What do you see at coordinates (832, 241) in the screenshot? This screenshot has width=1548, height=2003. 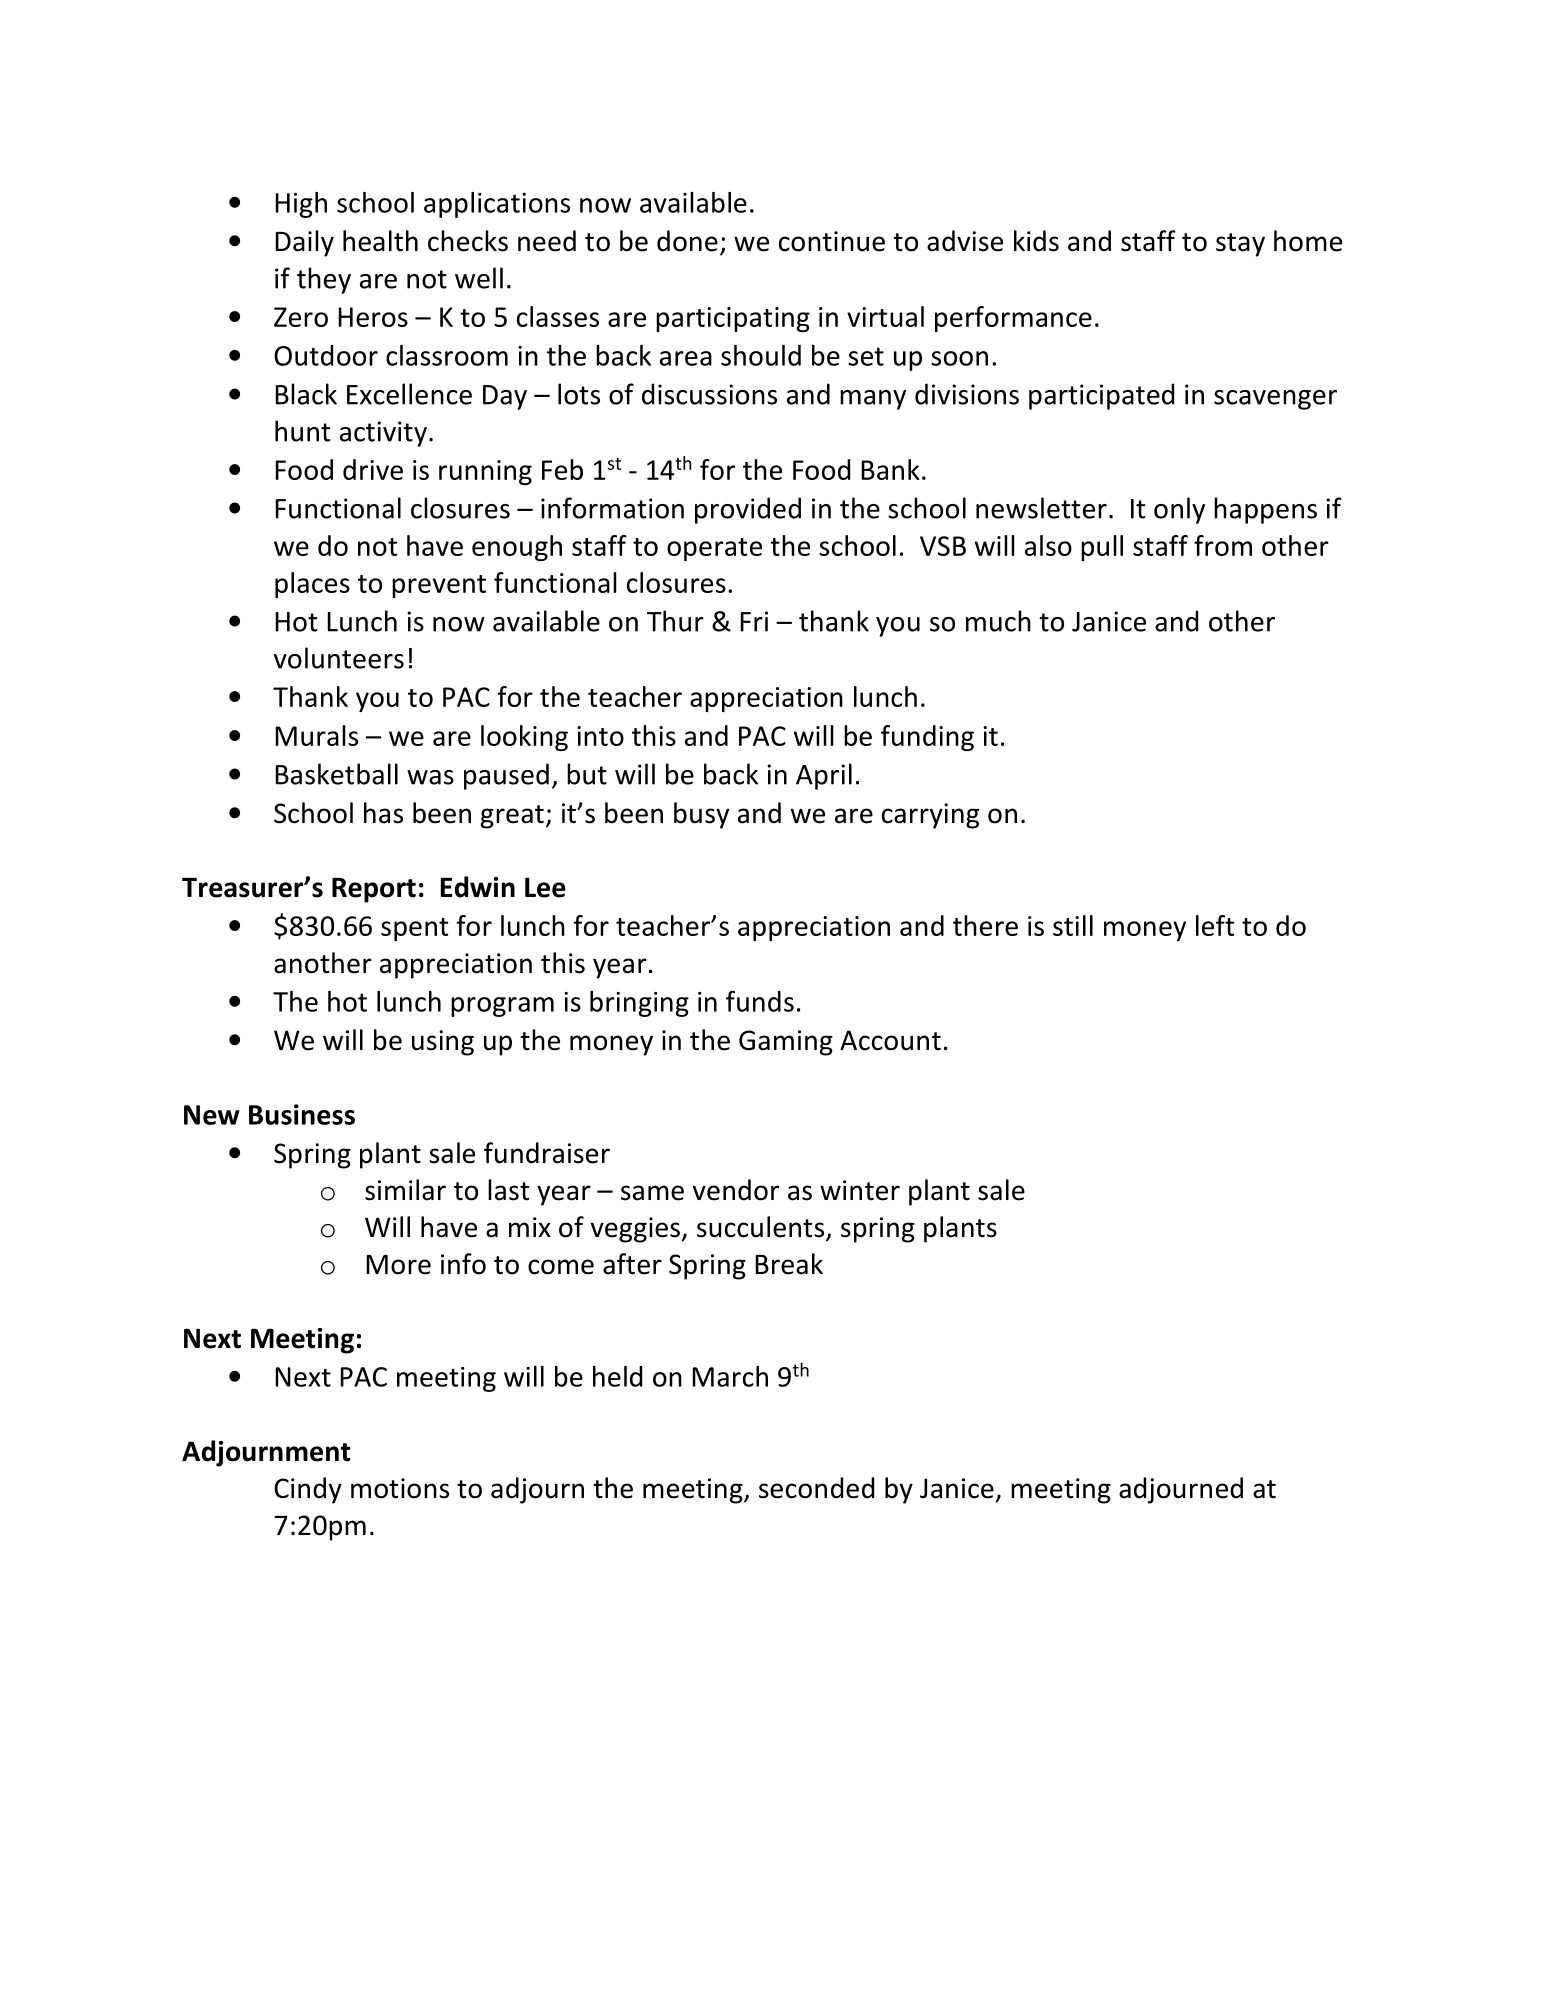 I see `continue` at bounding box center [832, 241].
